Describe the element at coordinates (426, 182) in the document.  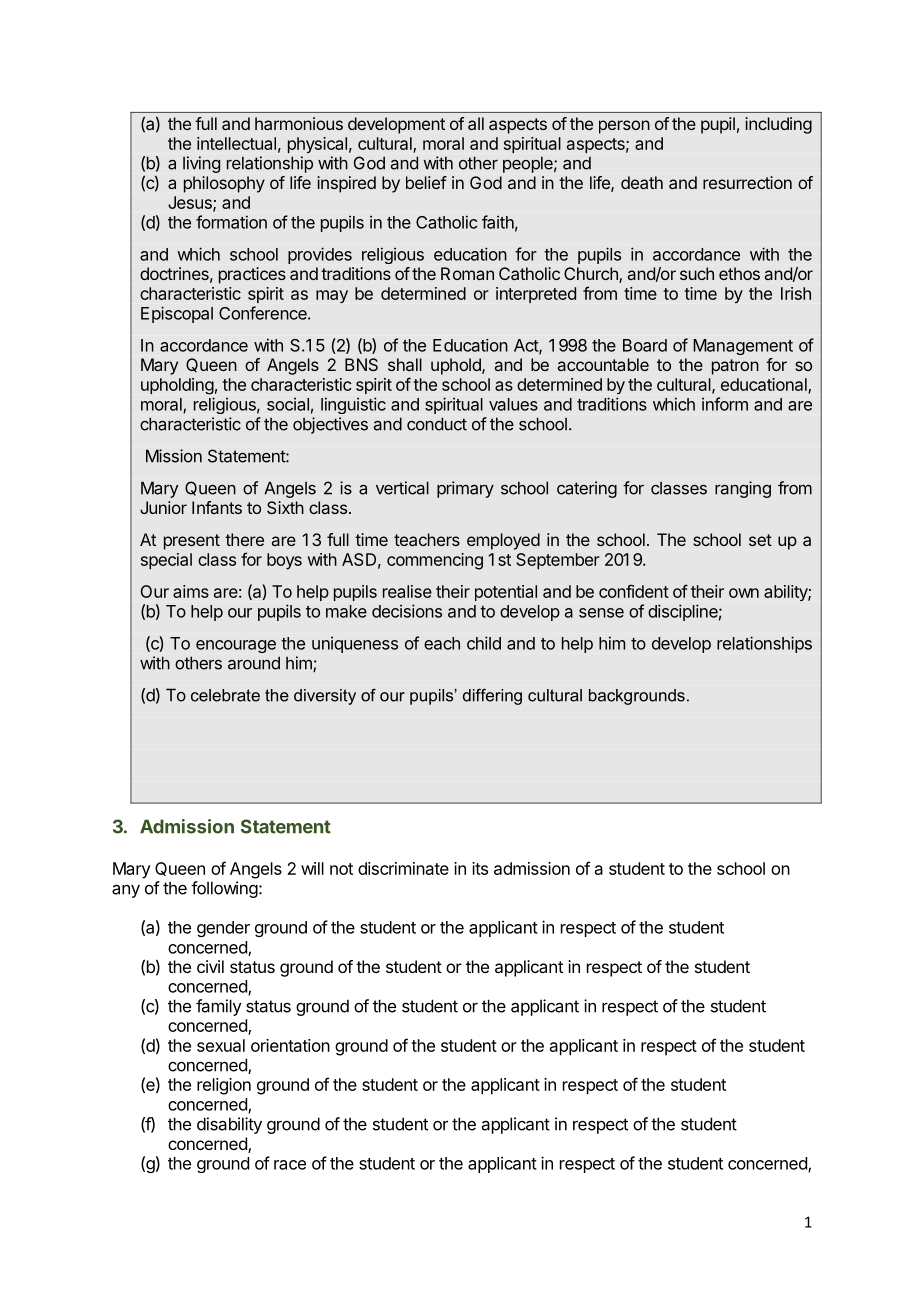
I see `belief` at that location.
